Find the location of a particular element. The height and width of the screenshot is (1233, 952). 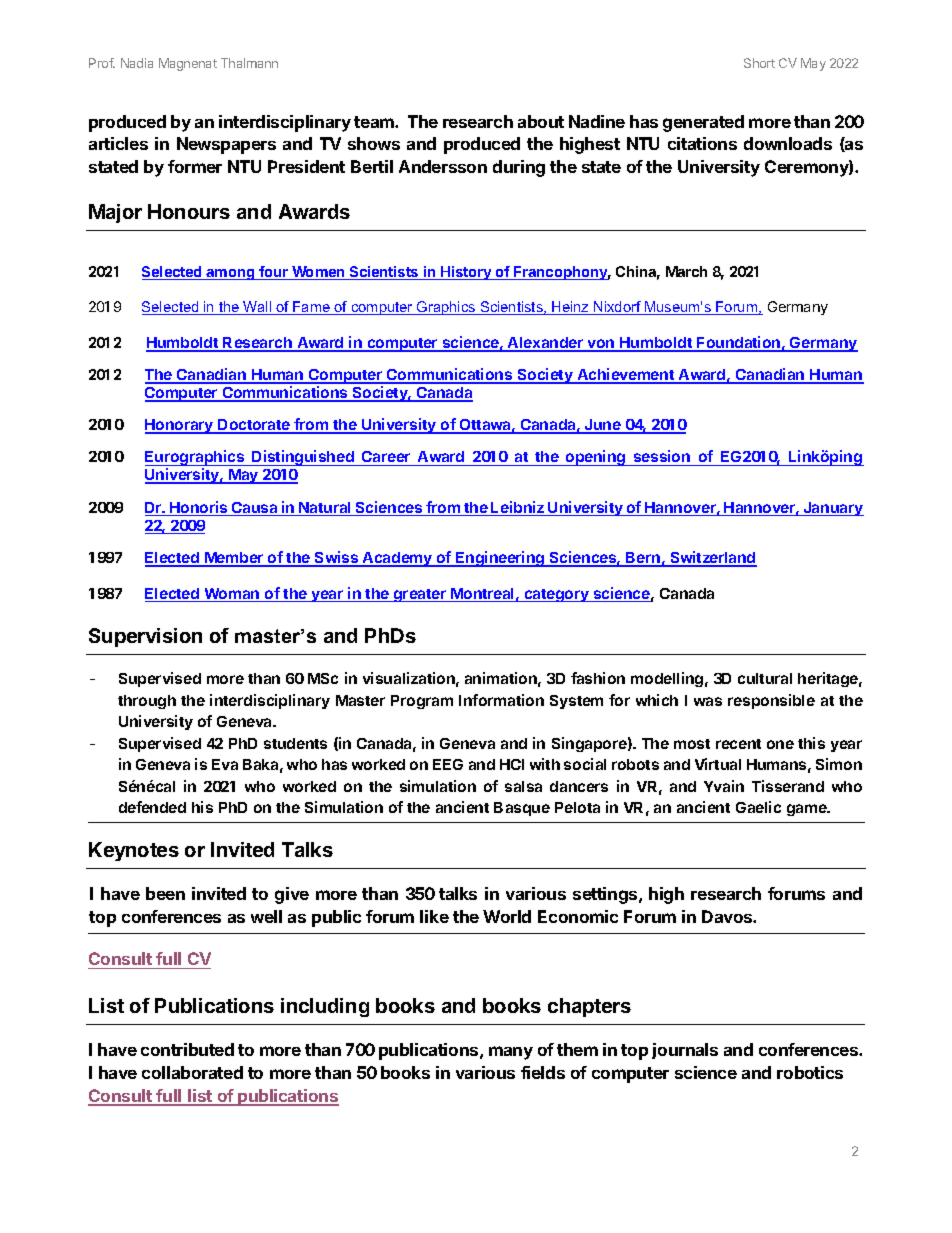

Alexander is located at coordinates (545, 344).
